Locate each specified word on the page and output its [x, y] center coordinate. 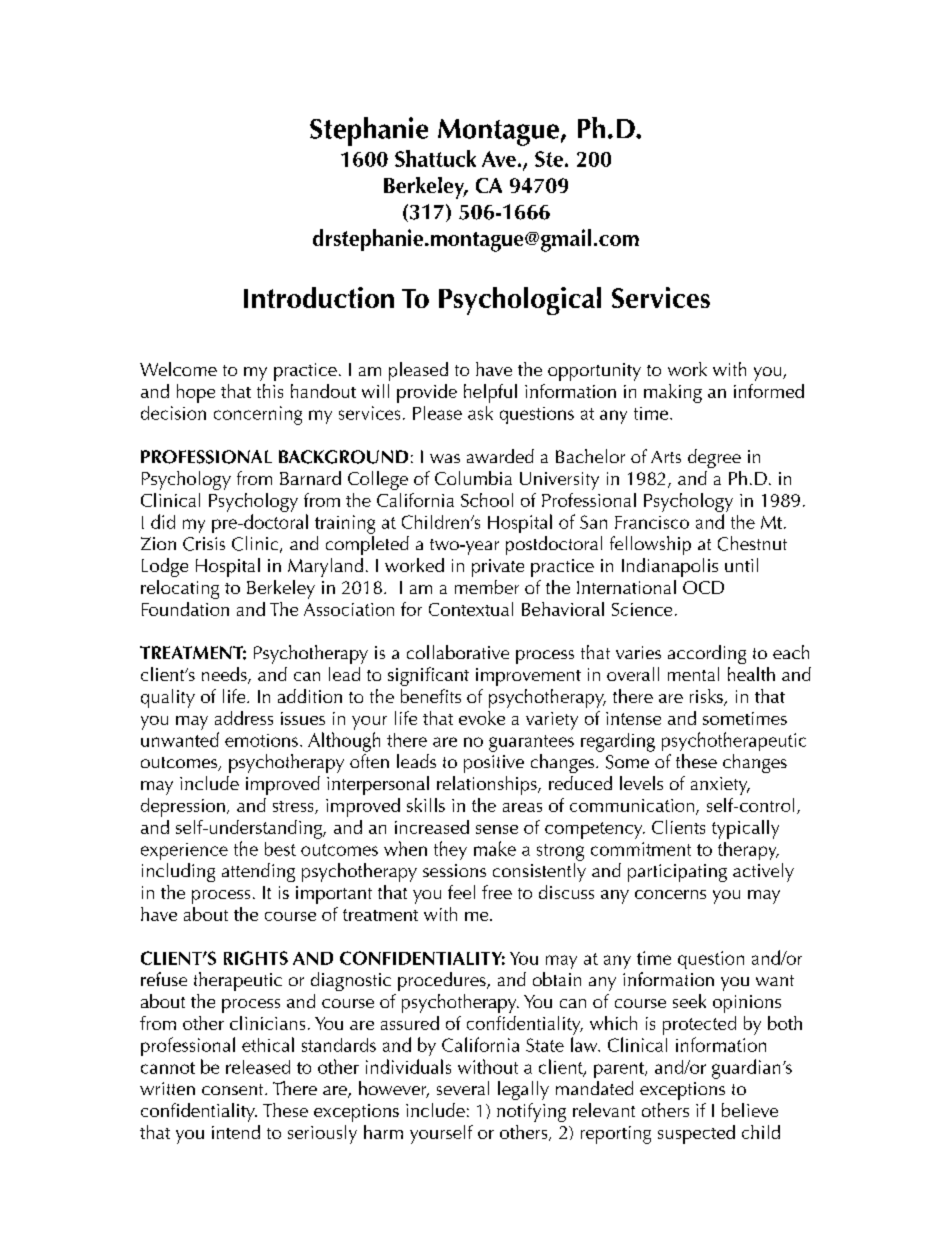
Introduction [319, 297]
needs [225, 675]
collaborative [458, 652]
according [707, 654]
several [463, 1088]
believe [750, 1110]
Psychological [520, 301]
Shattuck [435, 158]
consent [234, 1089]
